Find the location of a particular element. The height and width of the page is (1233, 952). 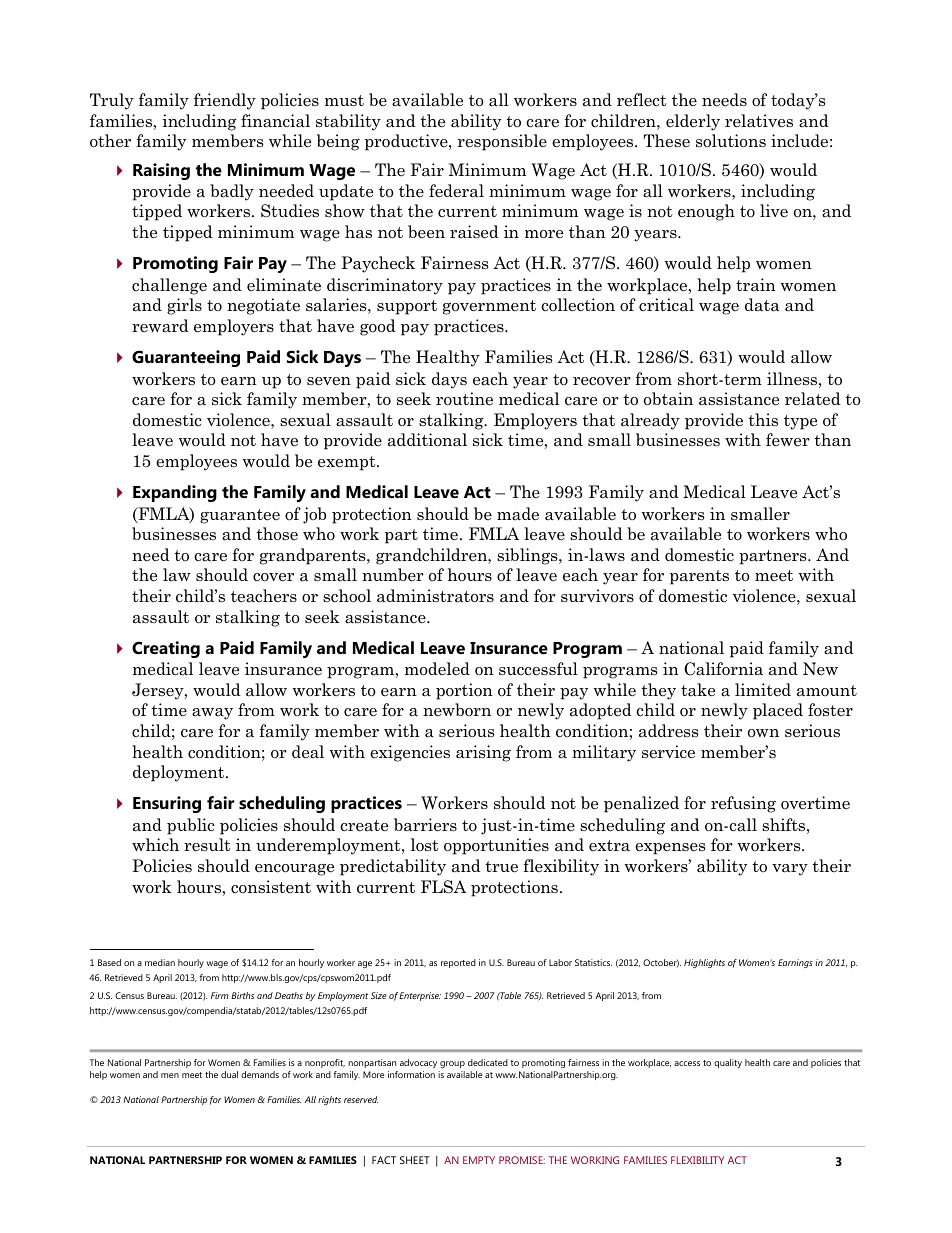

quality is located at coordinates (728, 1063).
